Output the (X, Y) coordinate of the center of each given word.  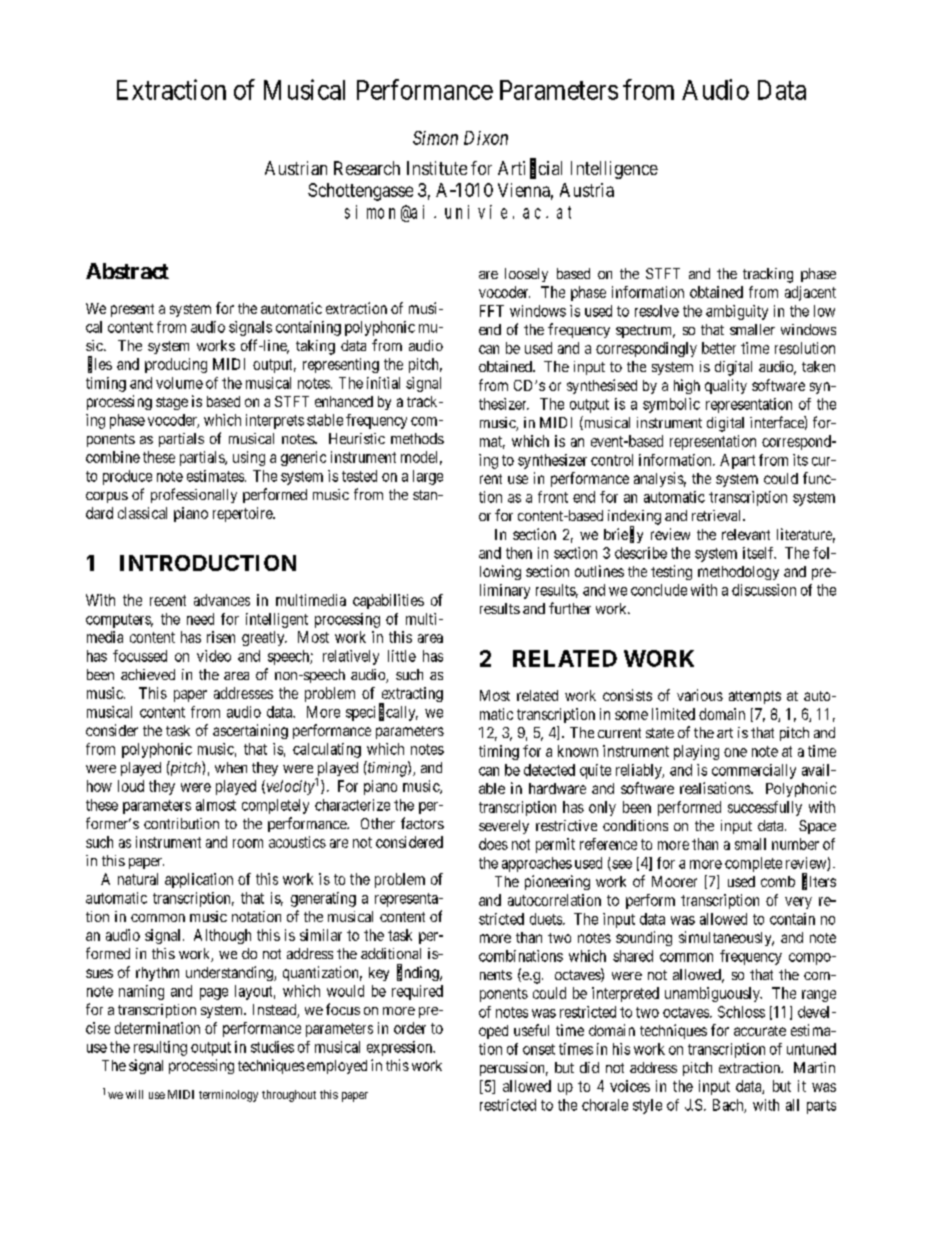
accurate (760, 1031)
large (428, 477)
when (231, 767)
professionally (194, 495)
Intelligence (614, 170)
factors (422, 823)
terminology (228, 1096)
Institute (437, 168)
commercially (754, 771)
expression (400, 1048)
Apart (737, 461)
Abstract (127, 271)
